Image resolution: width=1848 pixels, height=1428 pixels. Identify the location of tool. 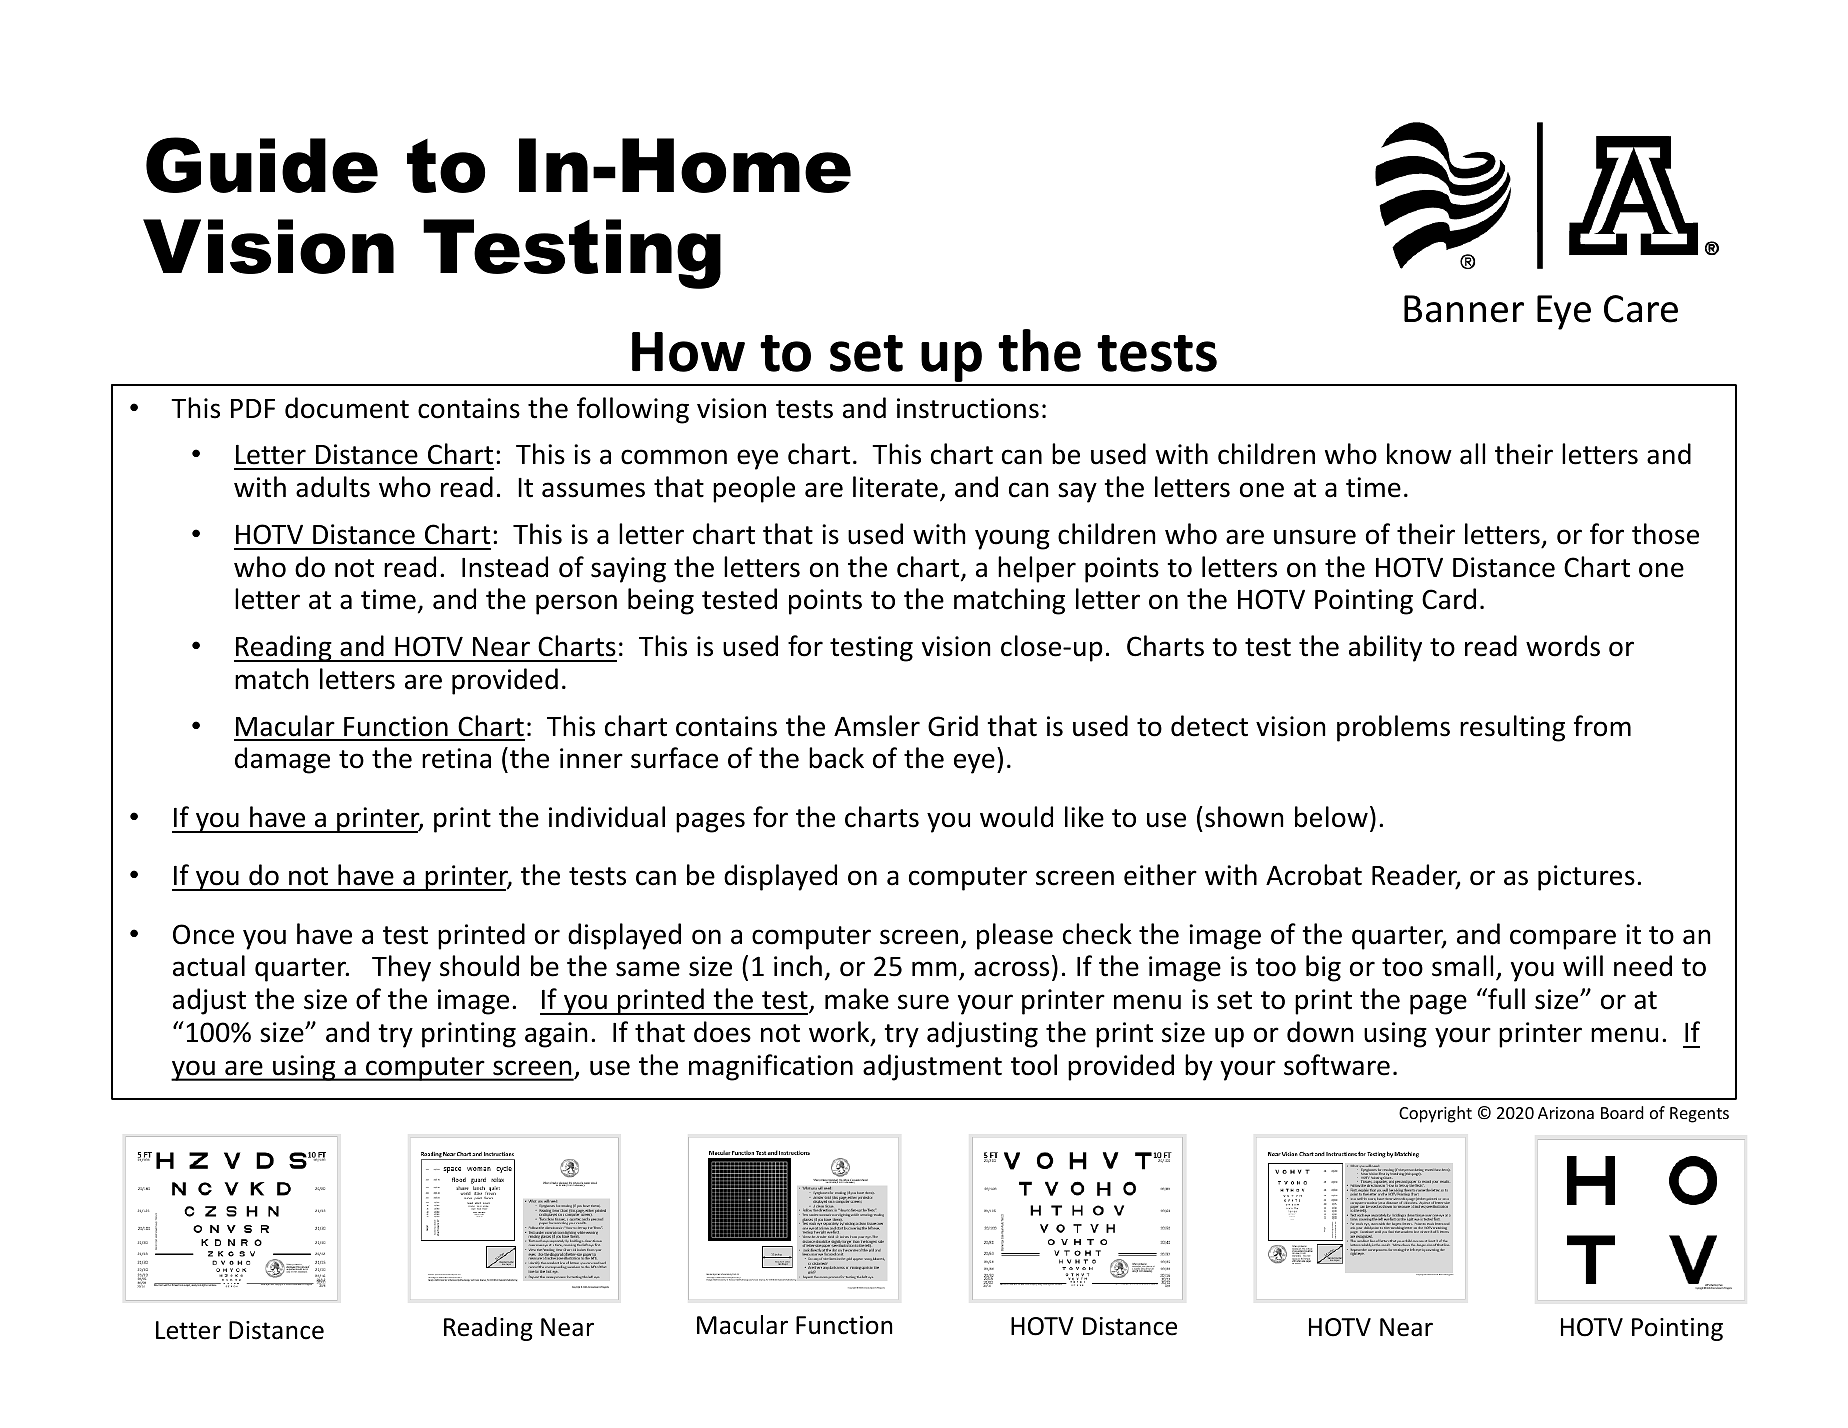
(1034, 1065).
